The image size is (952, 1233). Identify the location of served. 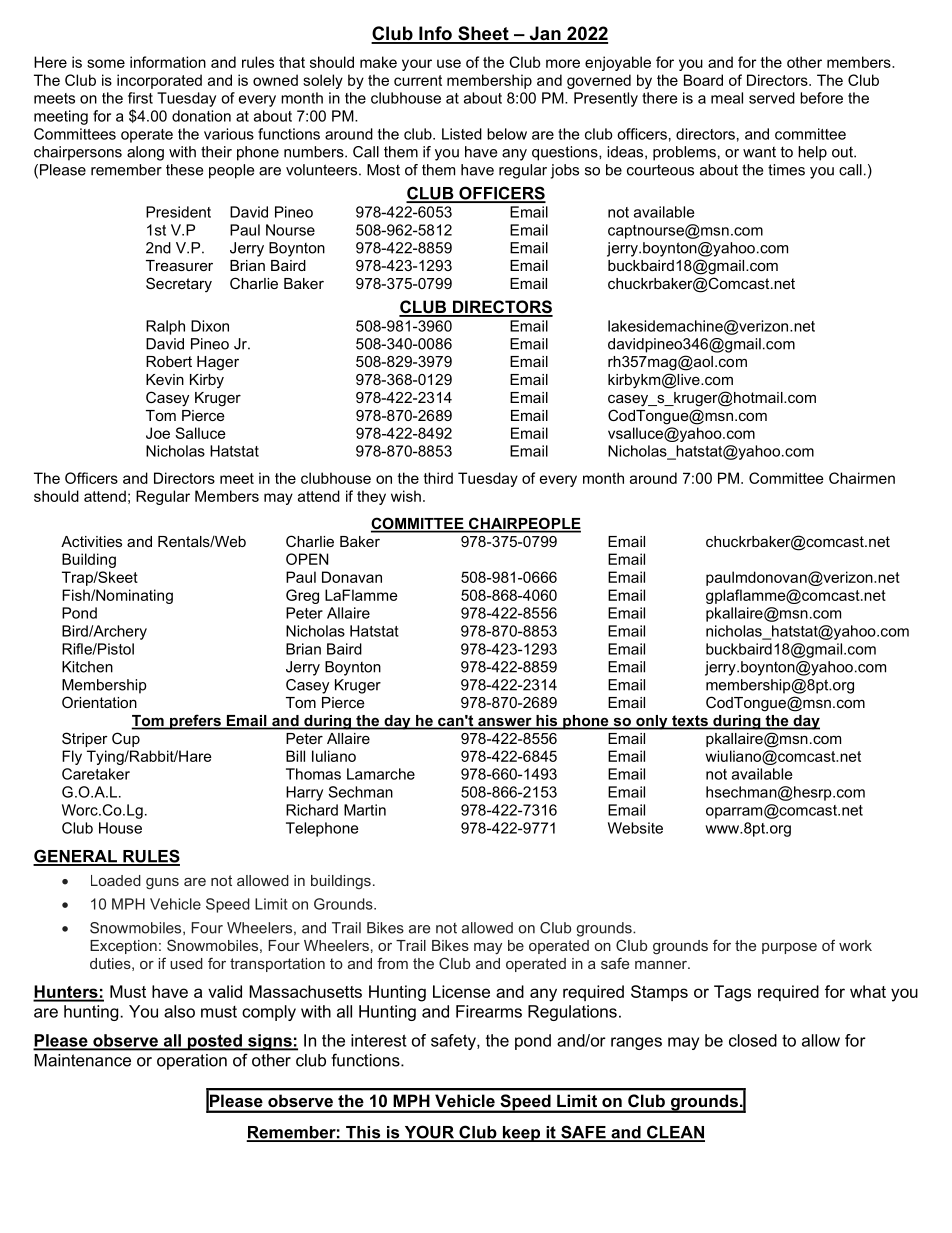
(772, 98).
